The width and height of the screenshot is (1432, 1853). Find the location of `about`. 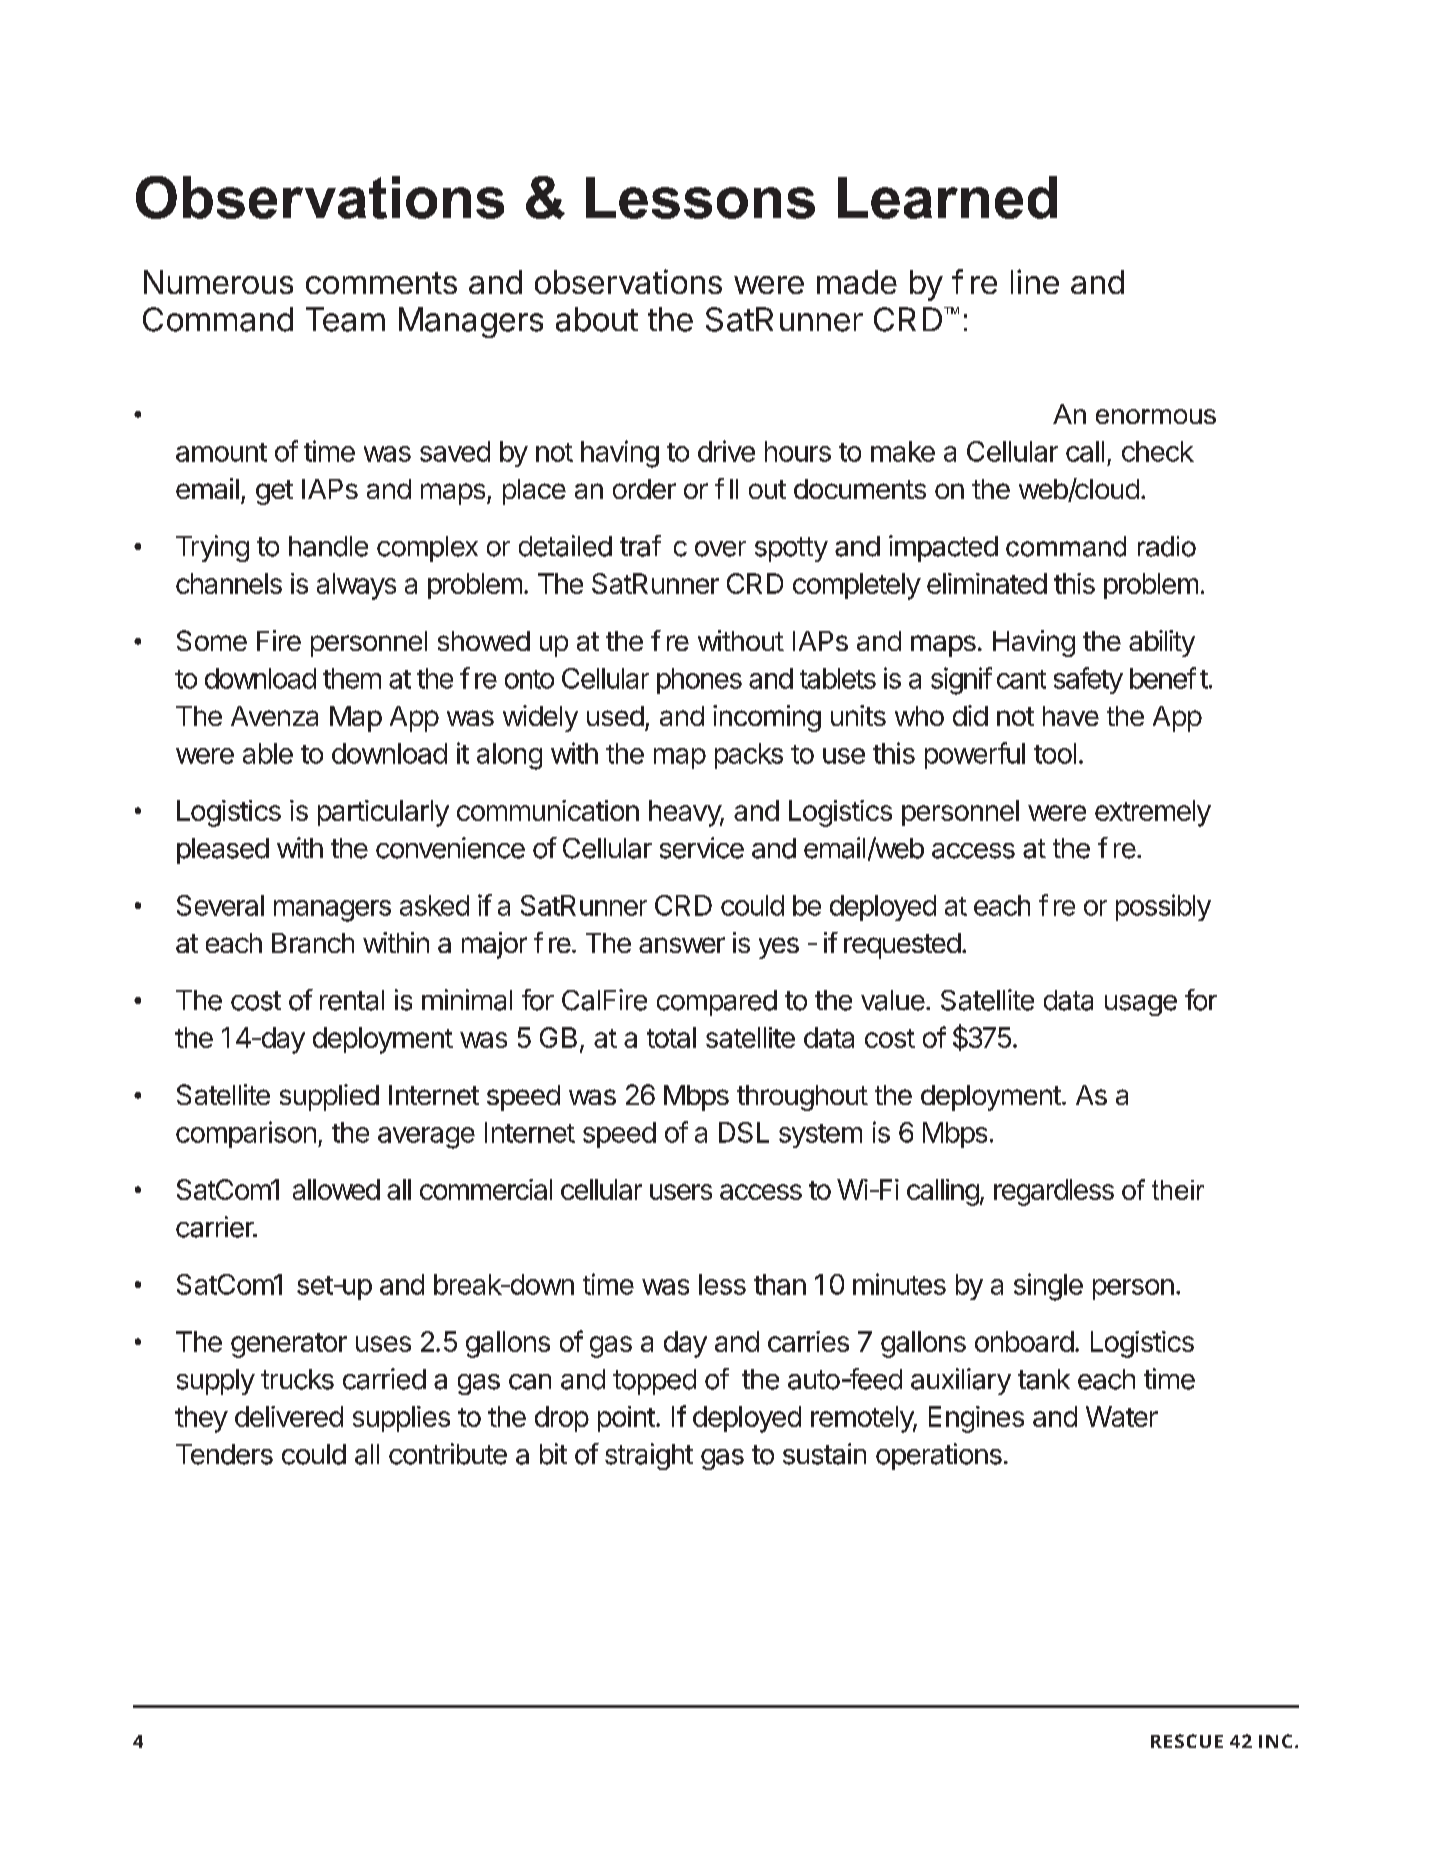

about is located at coordinates (597, 319).
